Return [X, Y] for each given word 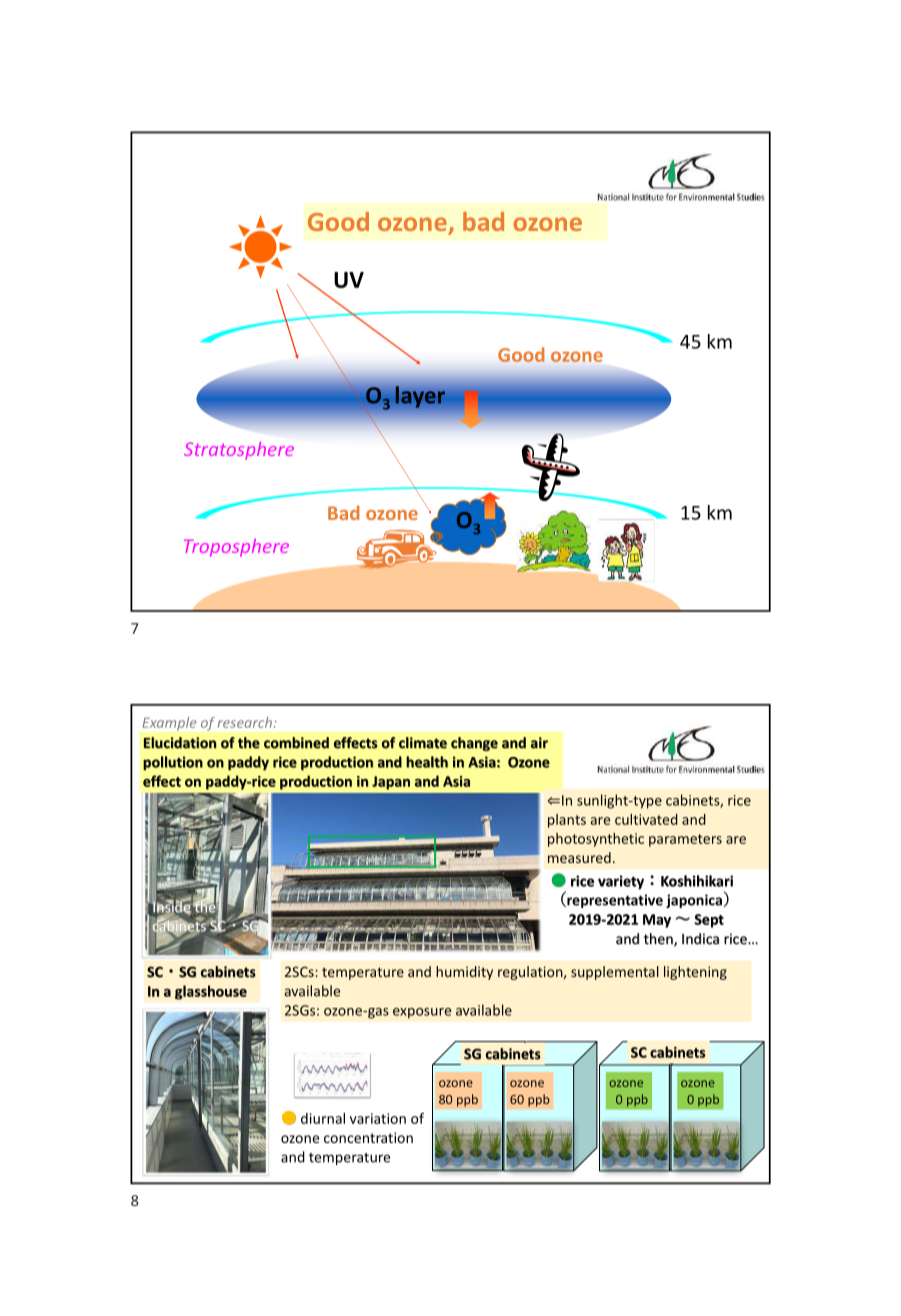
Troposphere [236, 548]
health [427, 762]
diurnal [323, 1118]
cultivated [646, 819]
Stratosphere [239, 451]
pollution [173, 763]
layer [420, 397]
